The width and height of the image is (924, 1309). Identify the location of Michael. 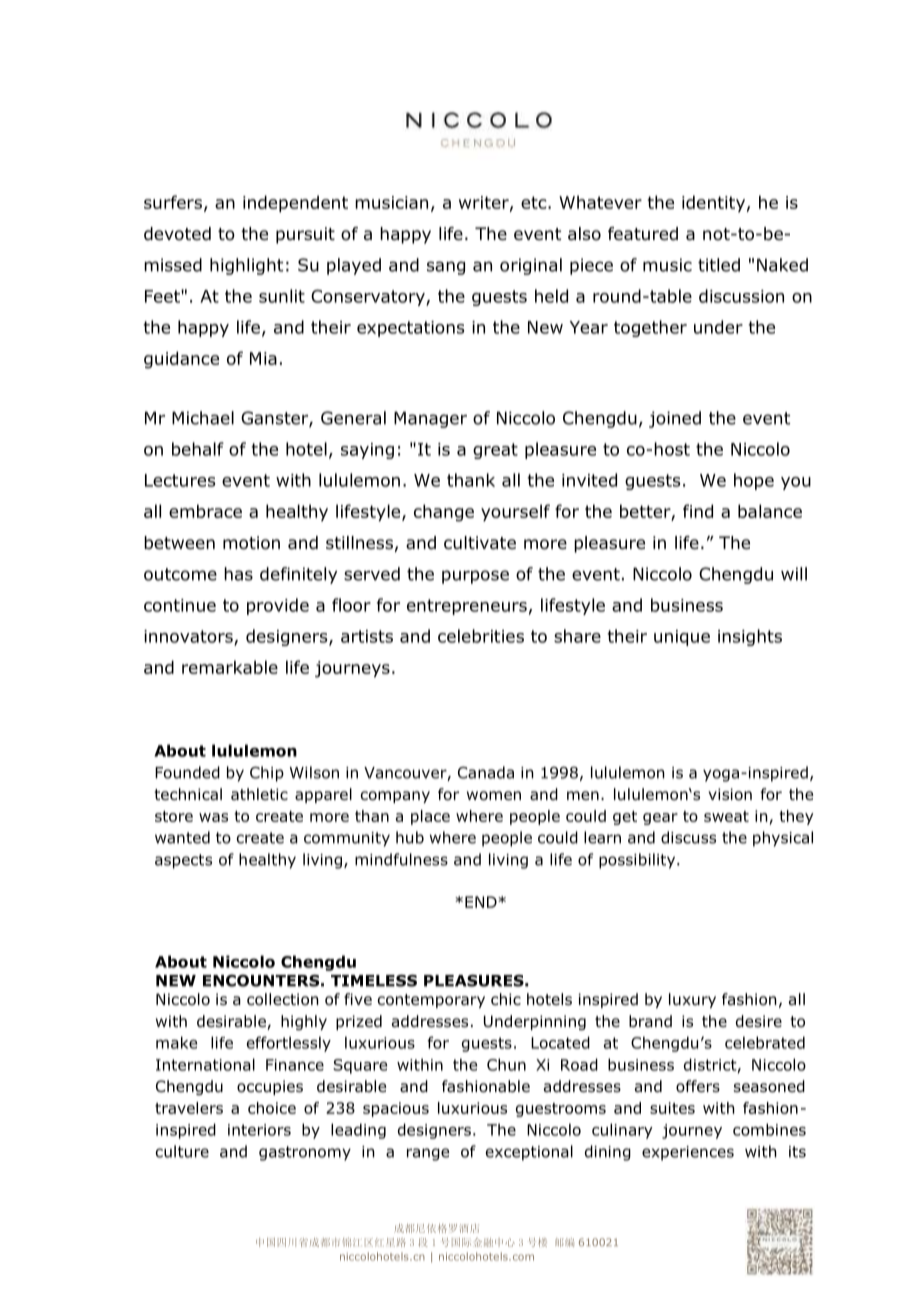
(203, 418).
